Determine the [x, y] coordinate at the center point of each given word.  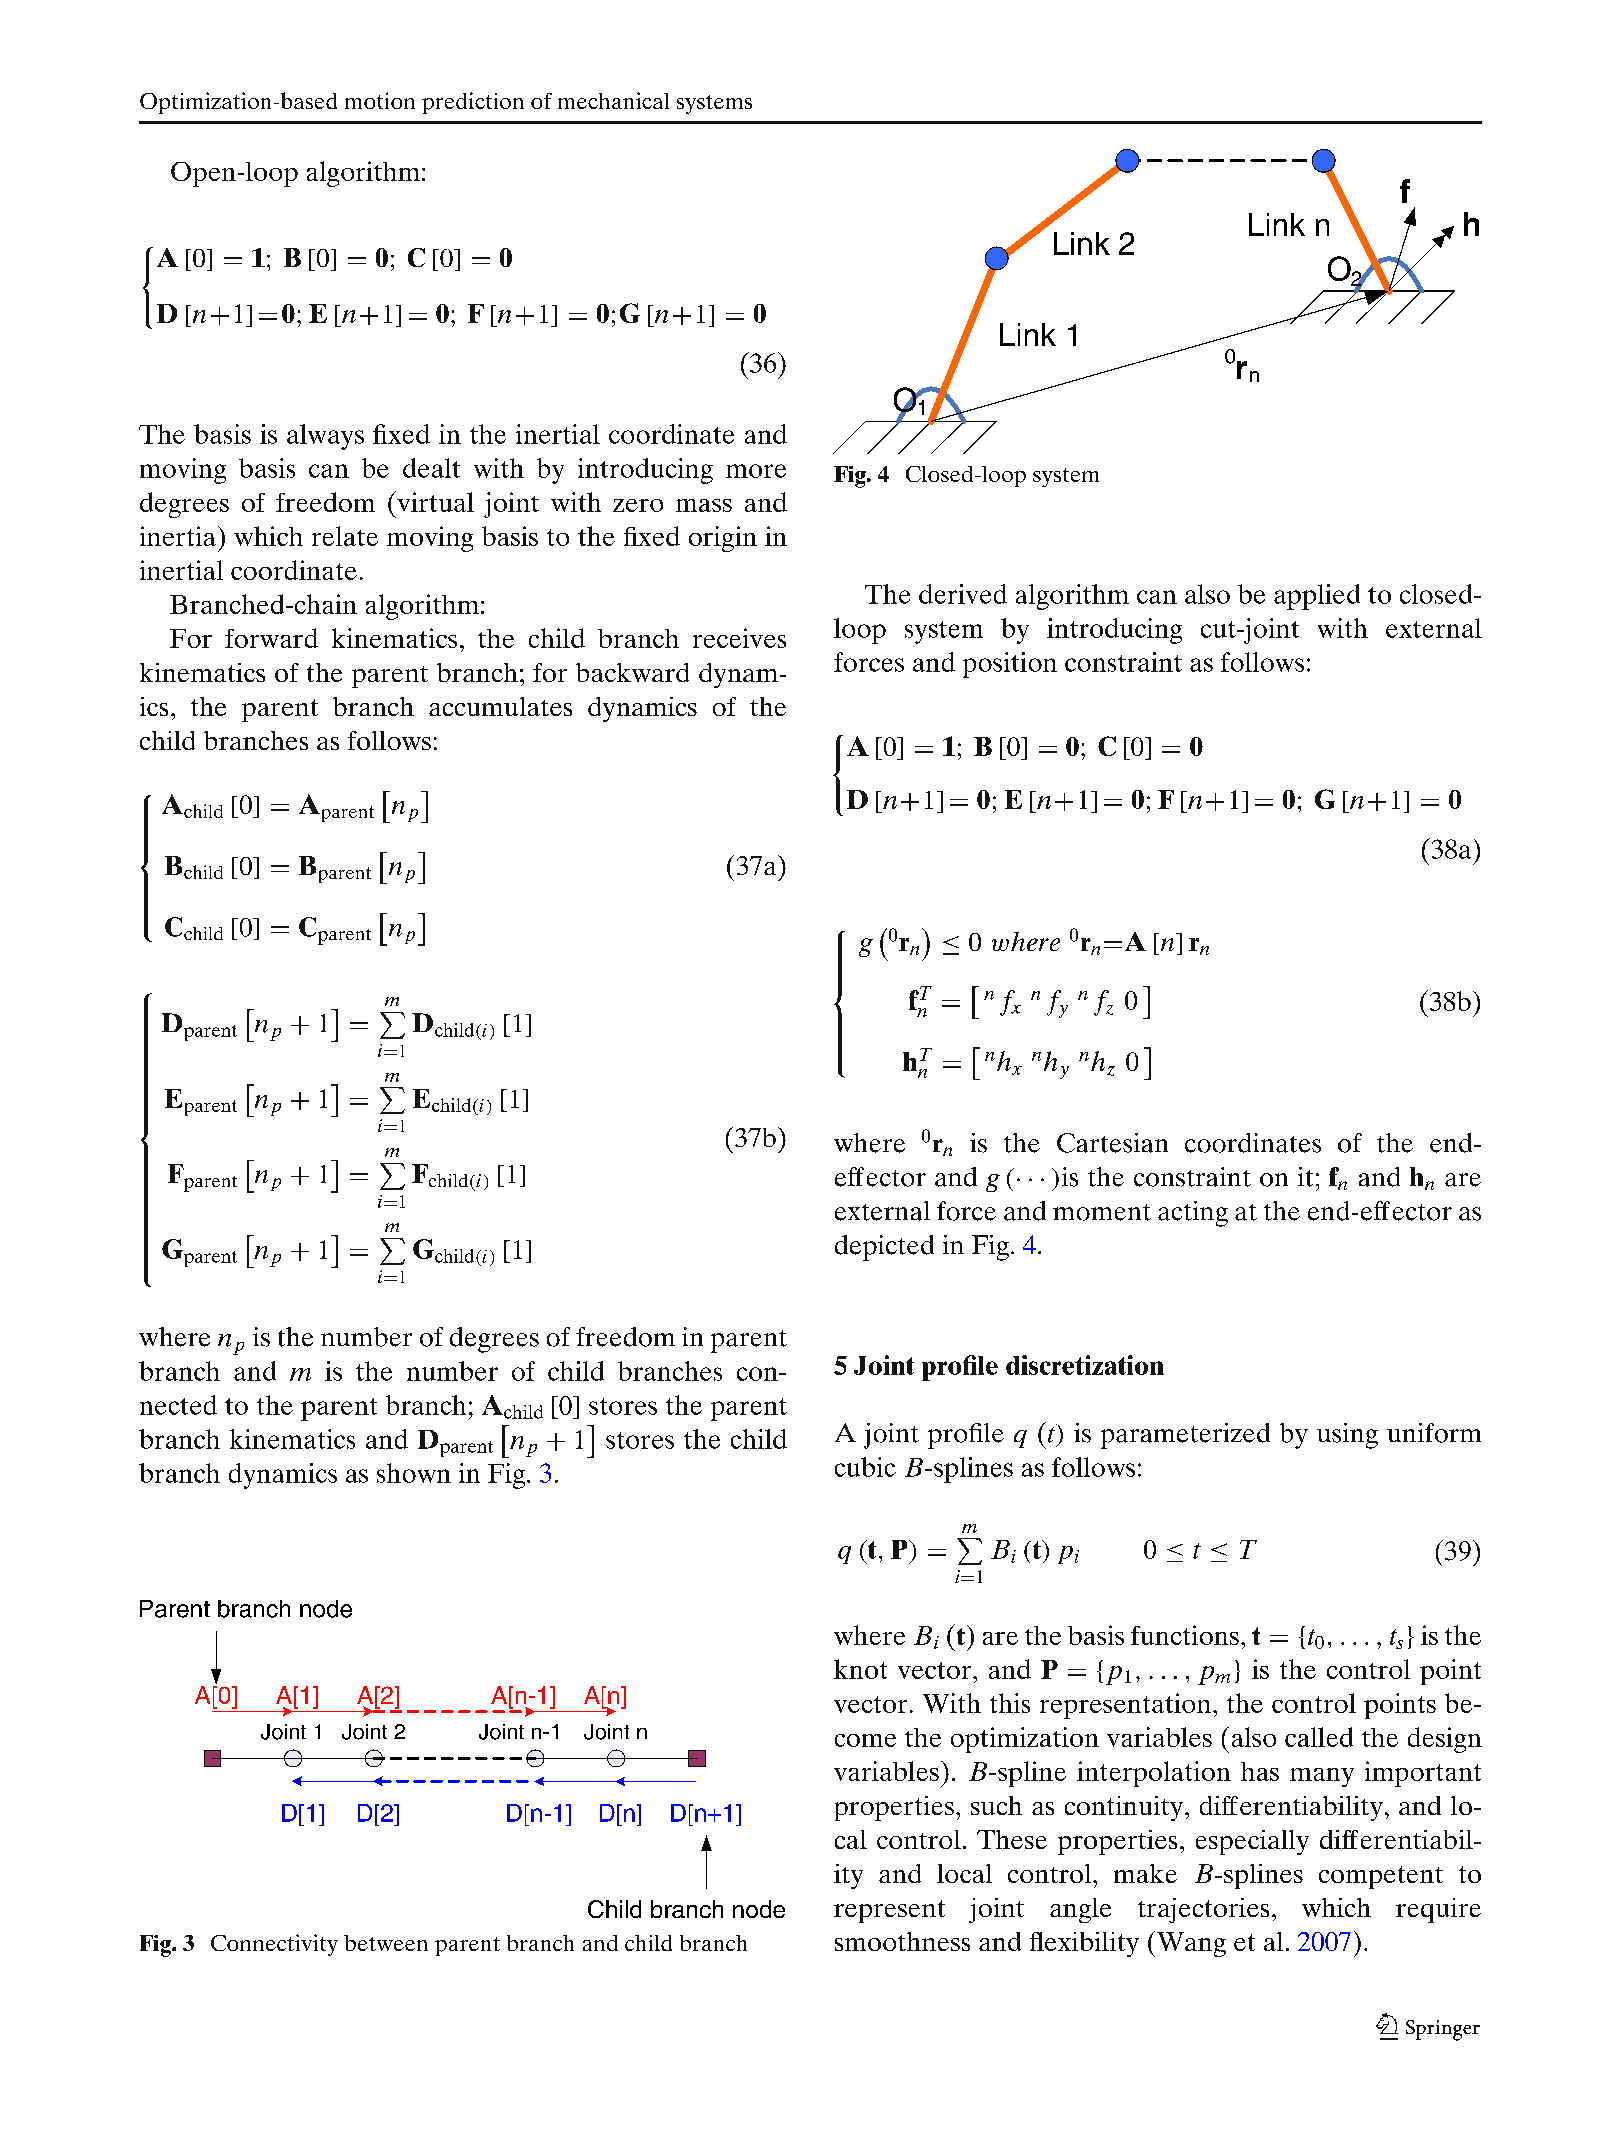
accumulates [500, 706]
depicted [884, 1248]
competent [1381, 1877]
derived [963, 594]
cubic [865, 1467]
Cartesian [1112, 1143]
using [1347, 1436]
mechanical [613, 100]
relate [345, 536]
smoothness [902, 1941]
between [386, 1943]
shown [414, 1473]
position [1010, 665]
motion [380, 100]
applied [1317, 597]
